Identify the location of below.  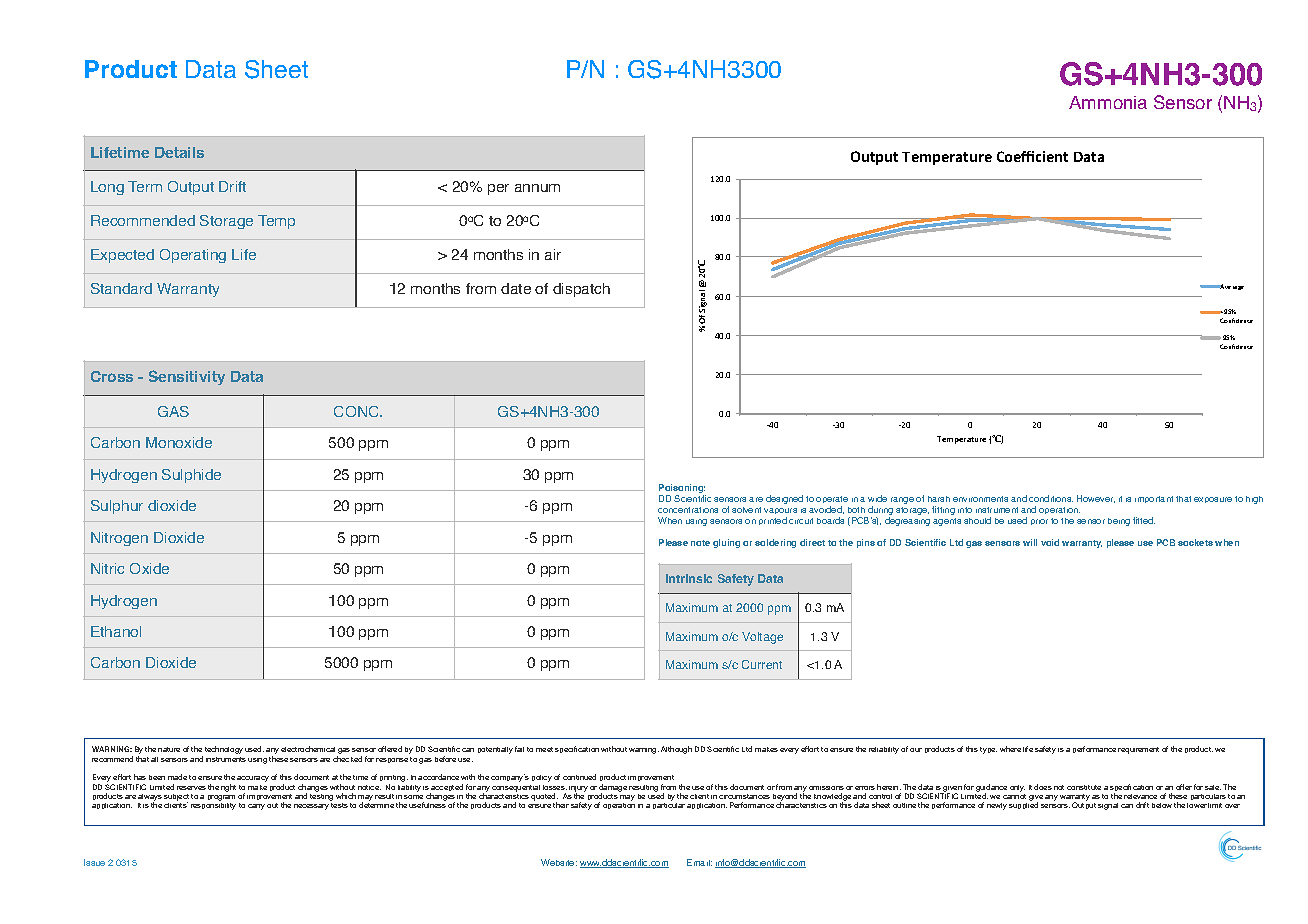
(1162, 805).
